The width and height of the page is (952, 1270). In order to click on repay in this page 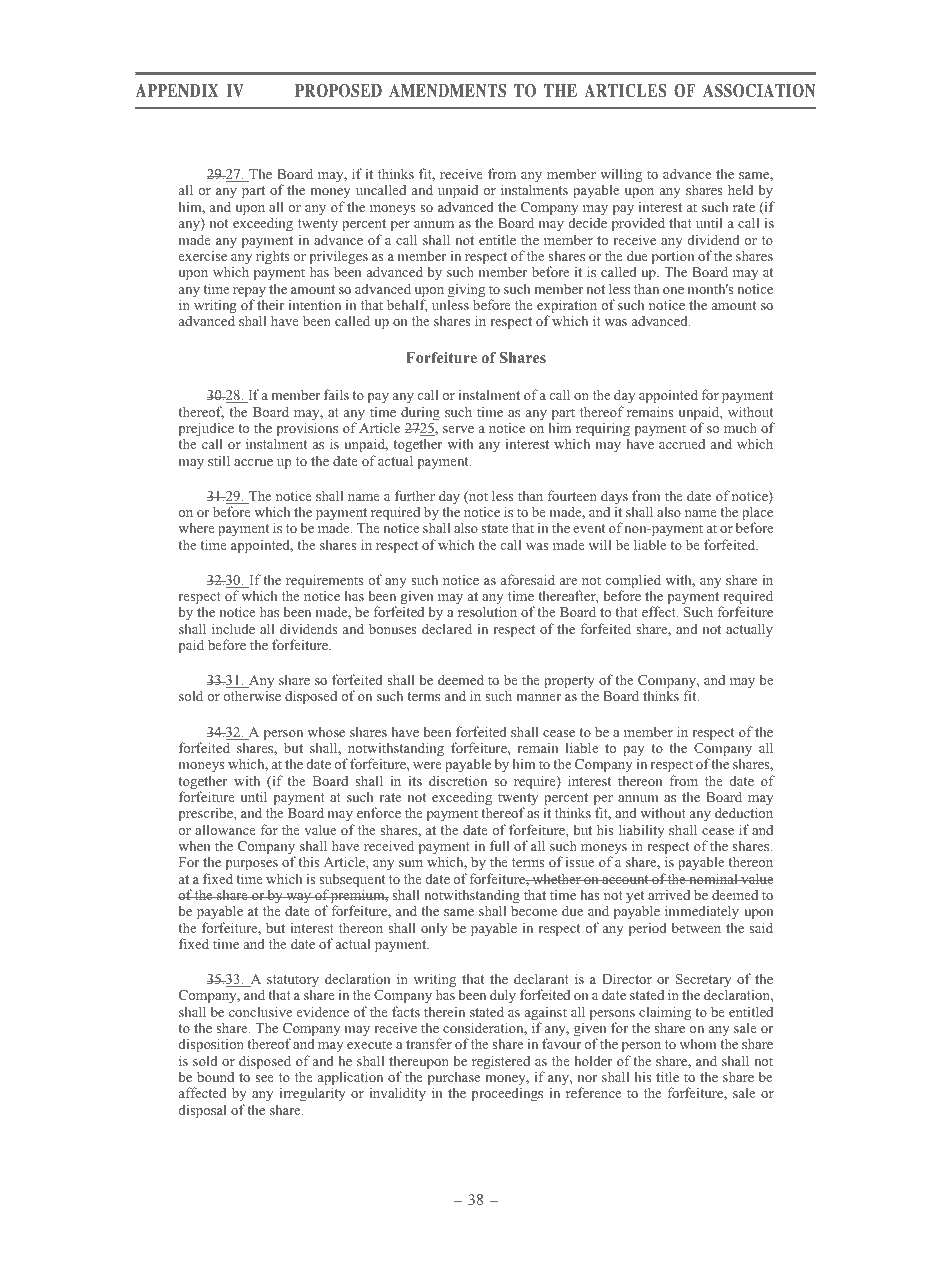, I will do `click(249, 293)`.
